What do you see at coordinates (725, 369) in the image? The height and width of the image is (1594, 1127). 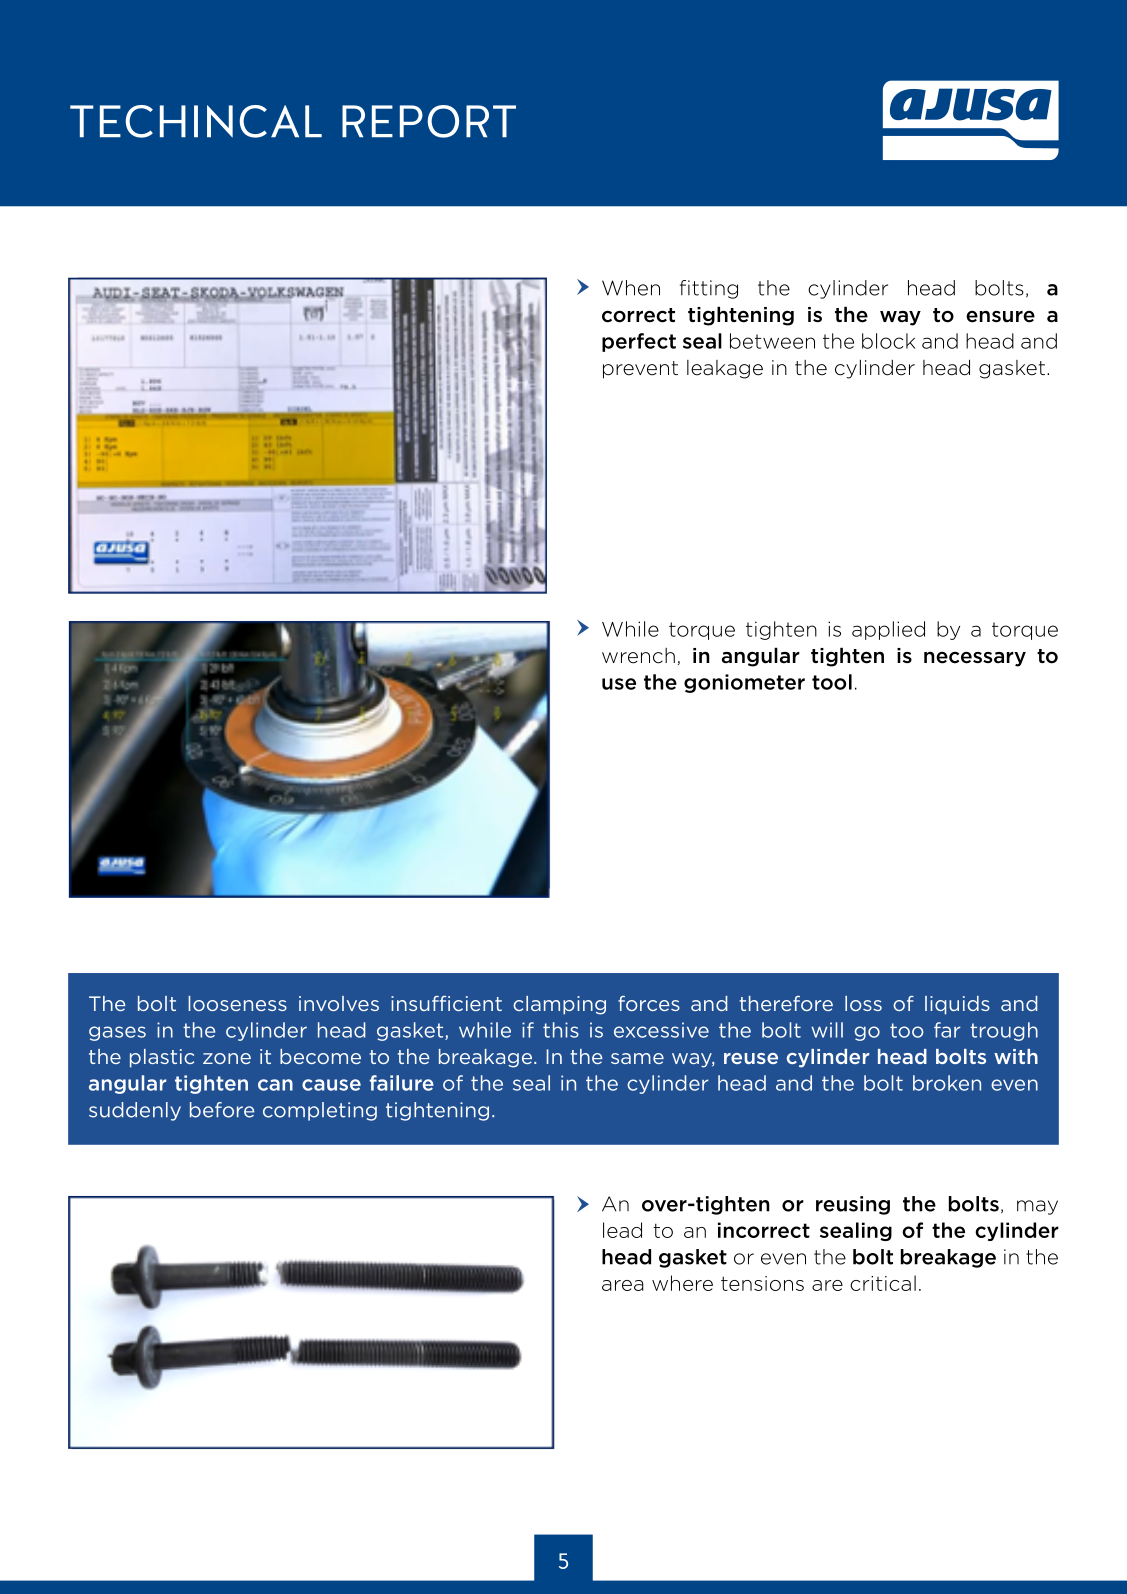 I see `leakage` at bounding box center [725, 369].
